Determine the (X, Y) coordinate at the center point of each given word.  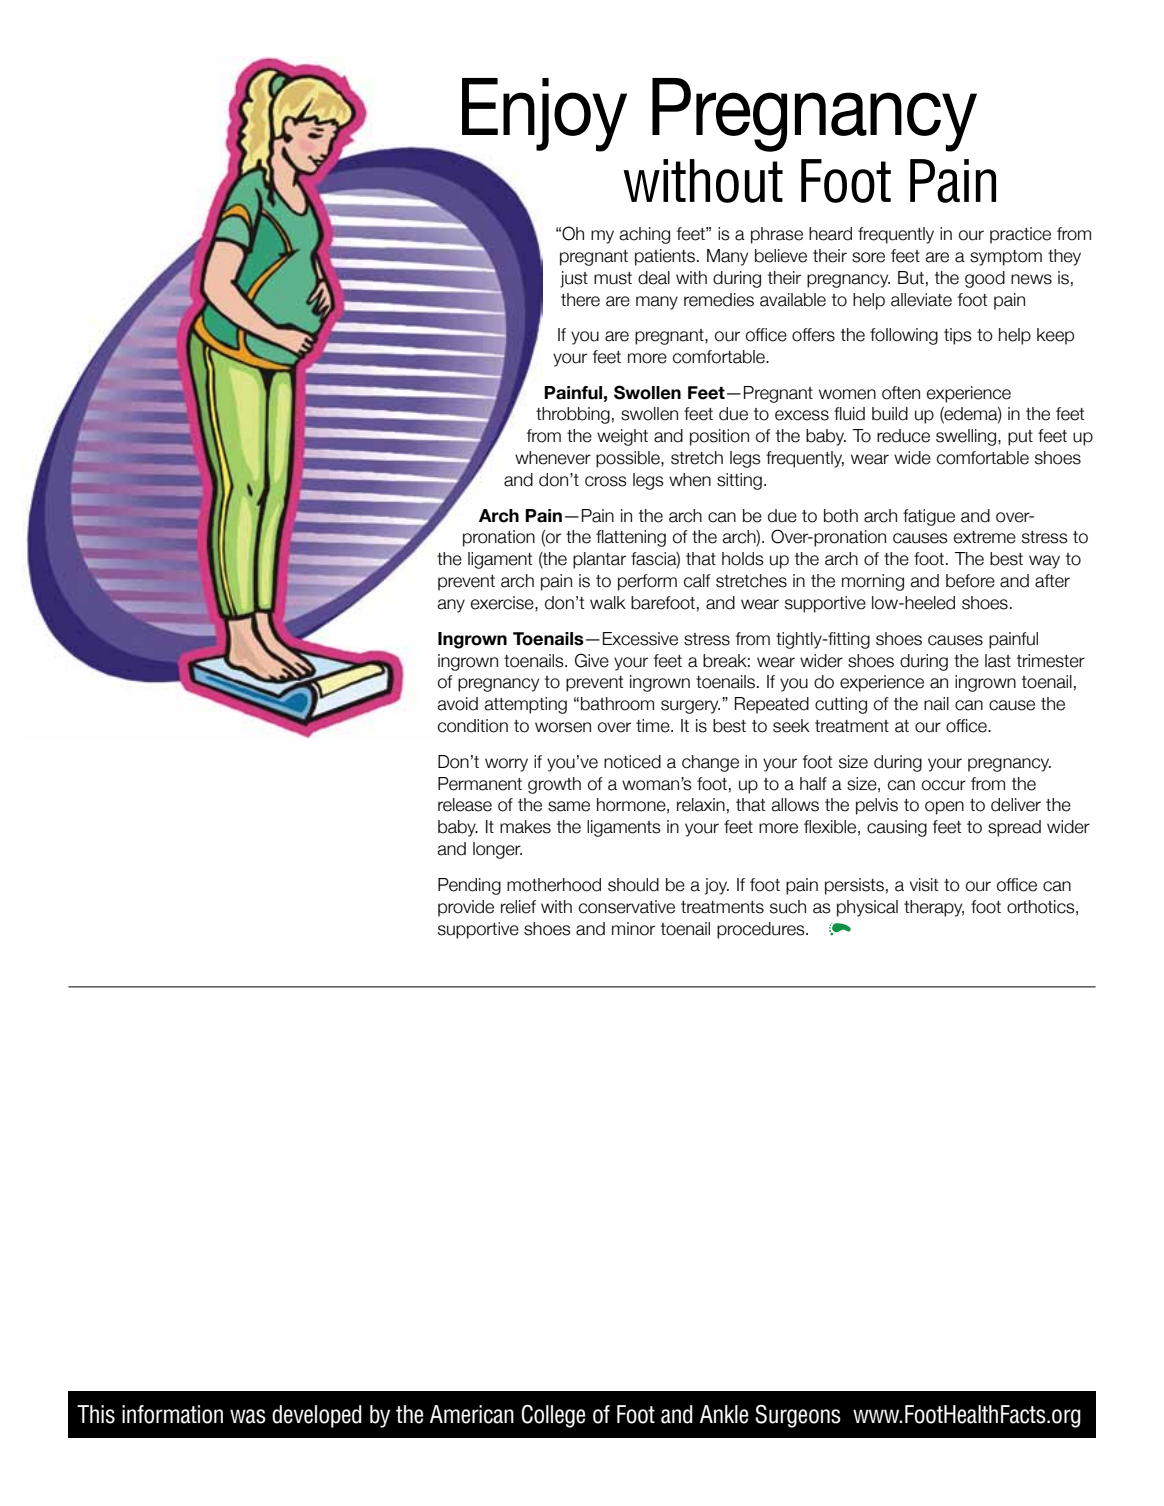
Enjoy (544, 115)
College (553, 1416)
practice (1020, 235)
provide (466, 908)
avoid (457, 704)
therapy (934, 908)
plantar (599, 560)
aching (644, 235)
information (172, 1414)
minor (633, 929)
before (970, 581)
